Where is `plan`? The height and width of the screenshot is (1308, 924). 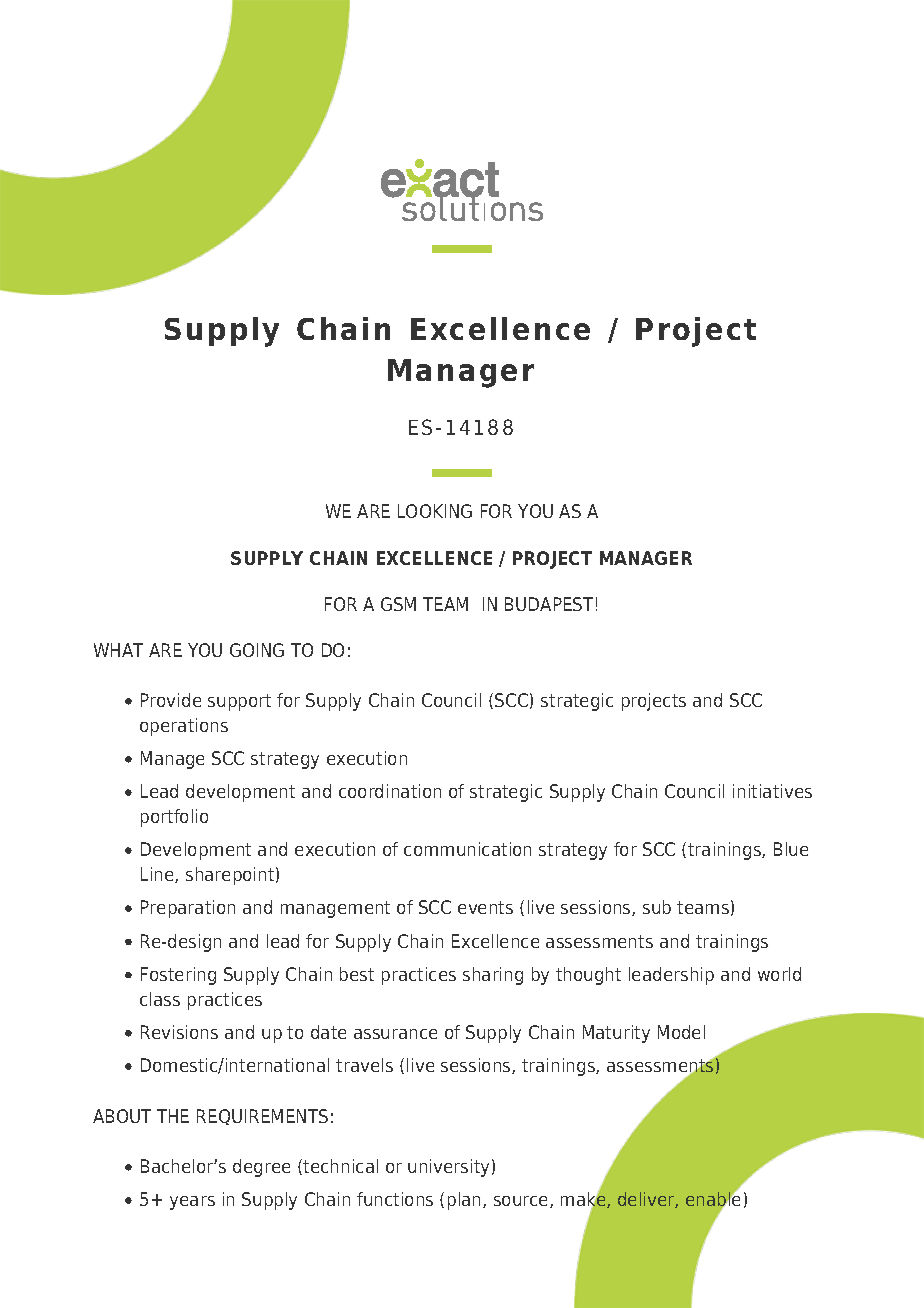
plan is located at coordinates (466, 1201).
